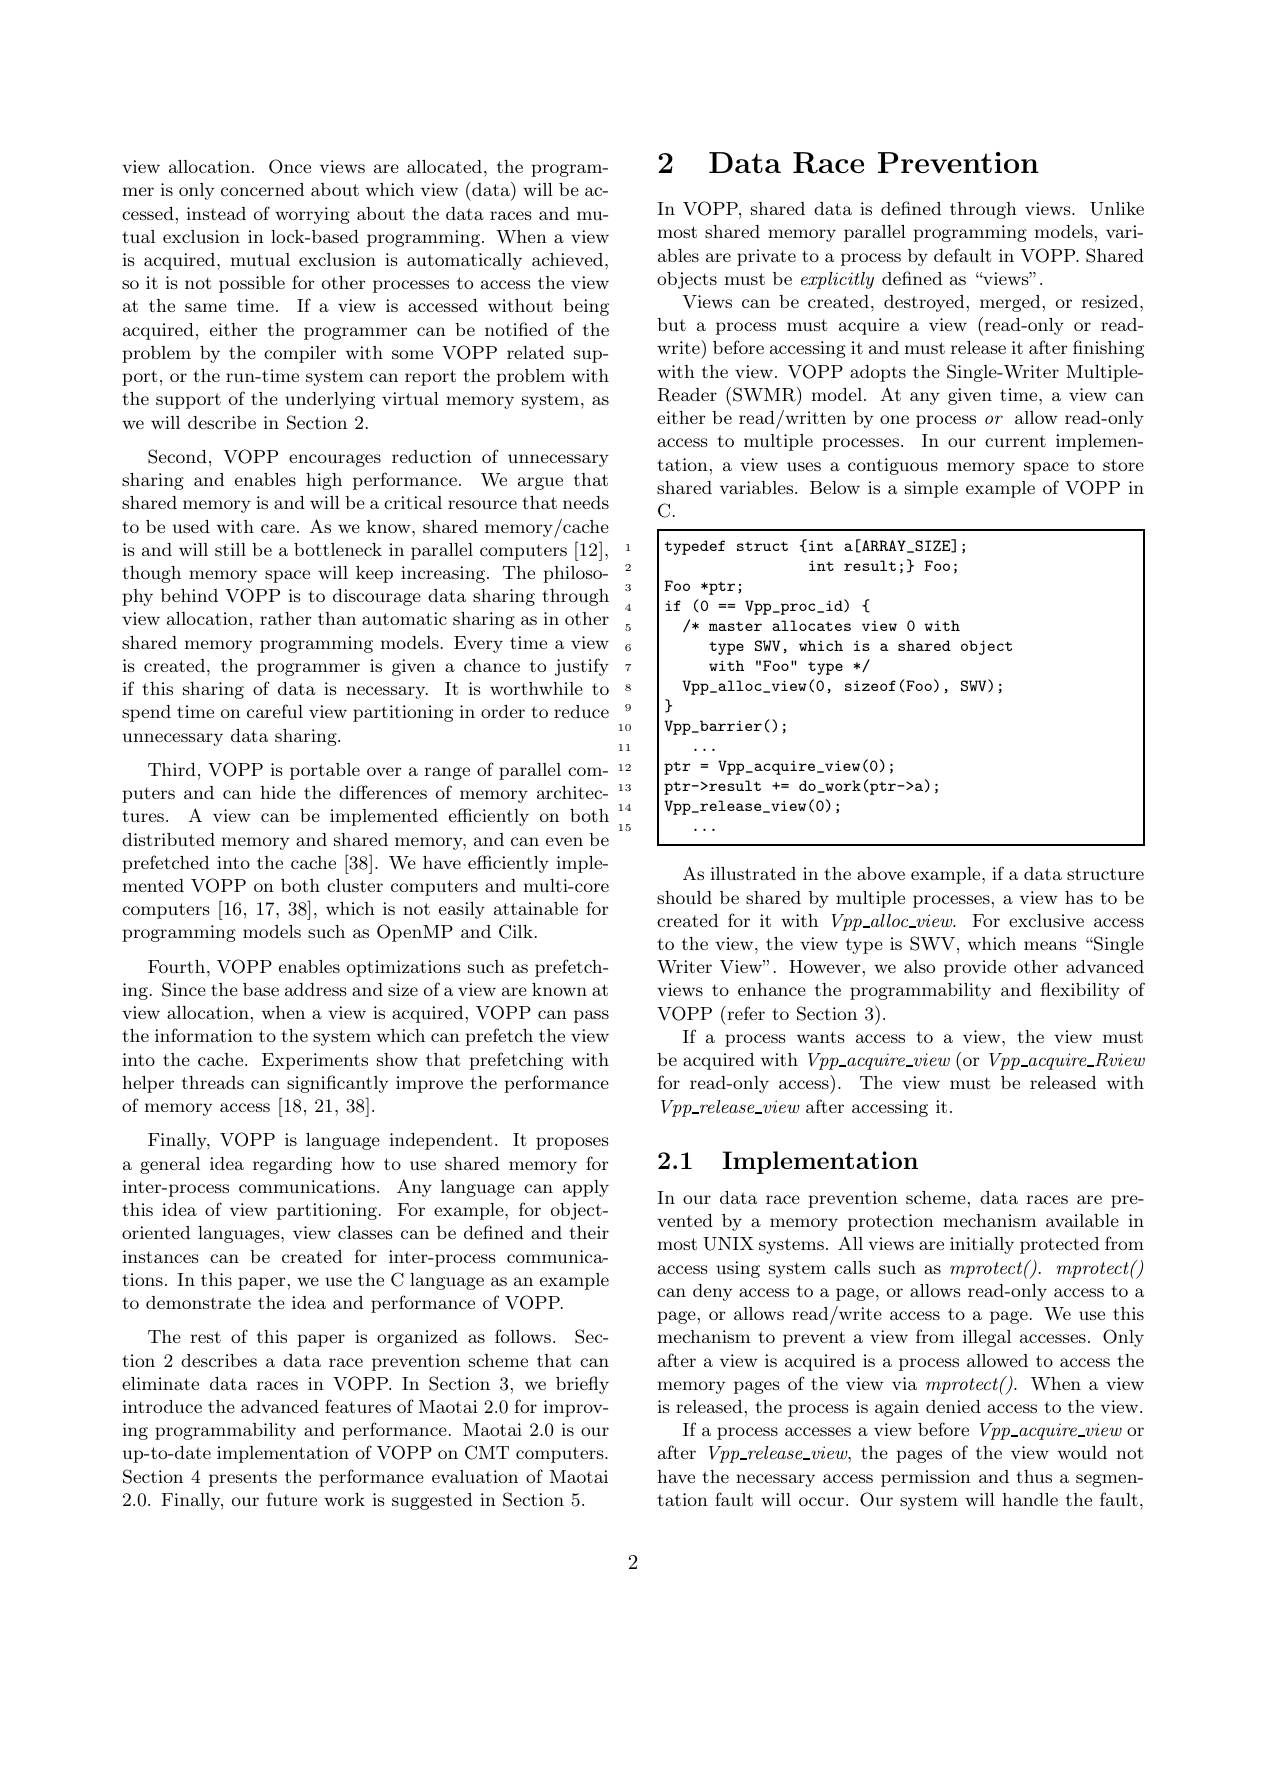 This image has height=1784, width=1261. Describe the element at coordinates (252, 284) in the image. I see `possible` at that location.
